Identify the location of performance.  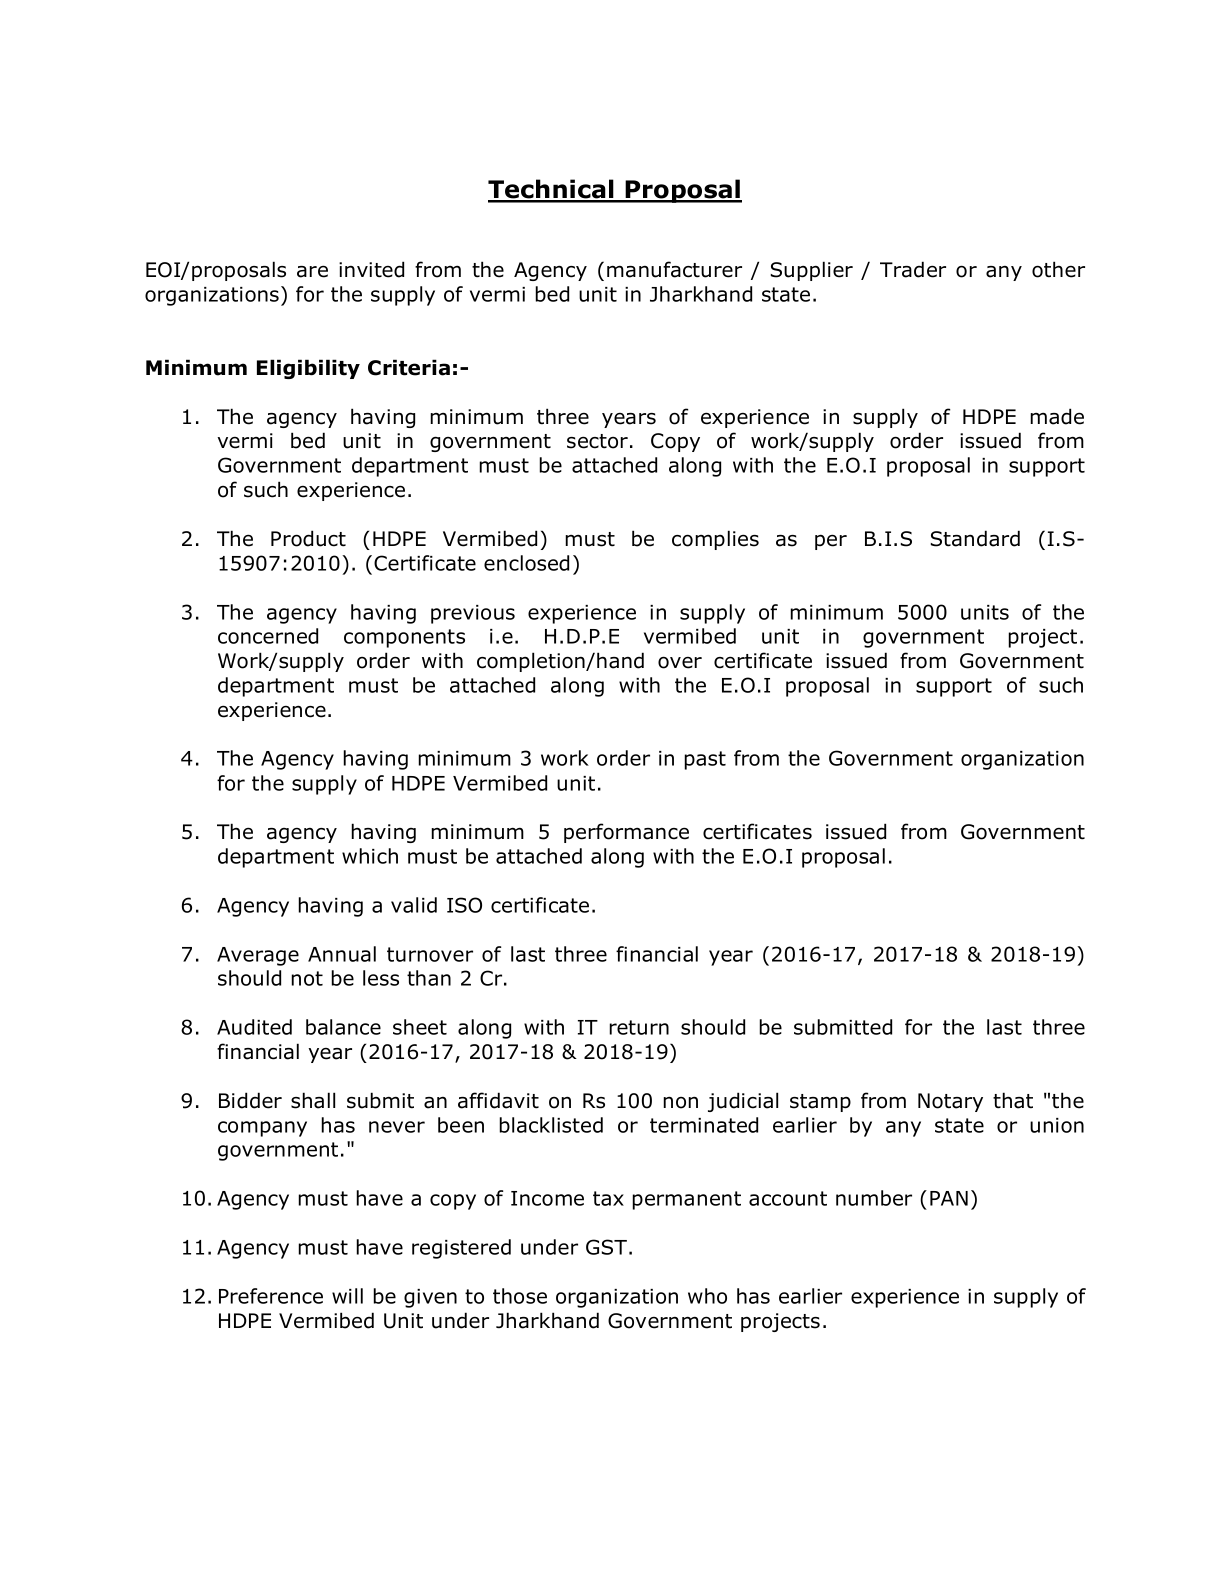
(626, 833).
